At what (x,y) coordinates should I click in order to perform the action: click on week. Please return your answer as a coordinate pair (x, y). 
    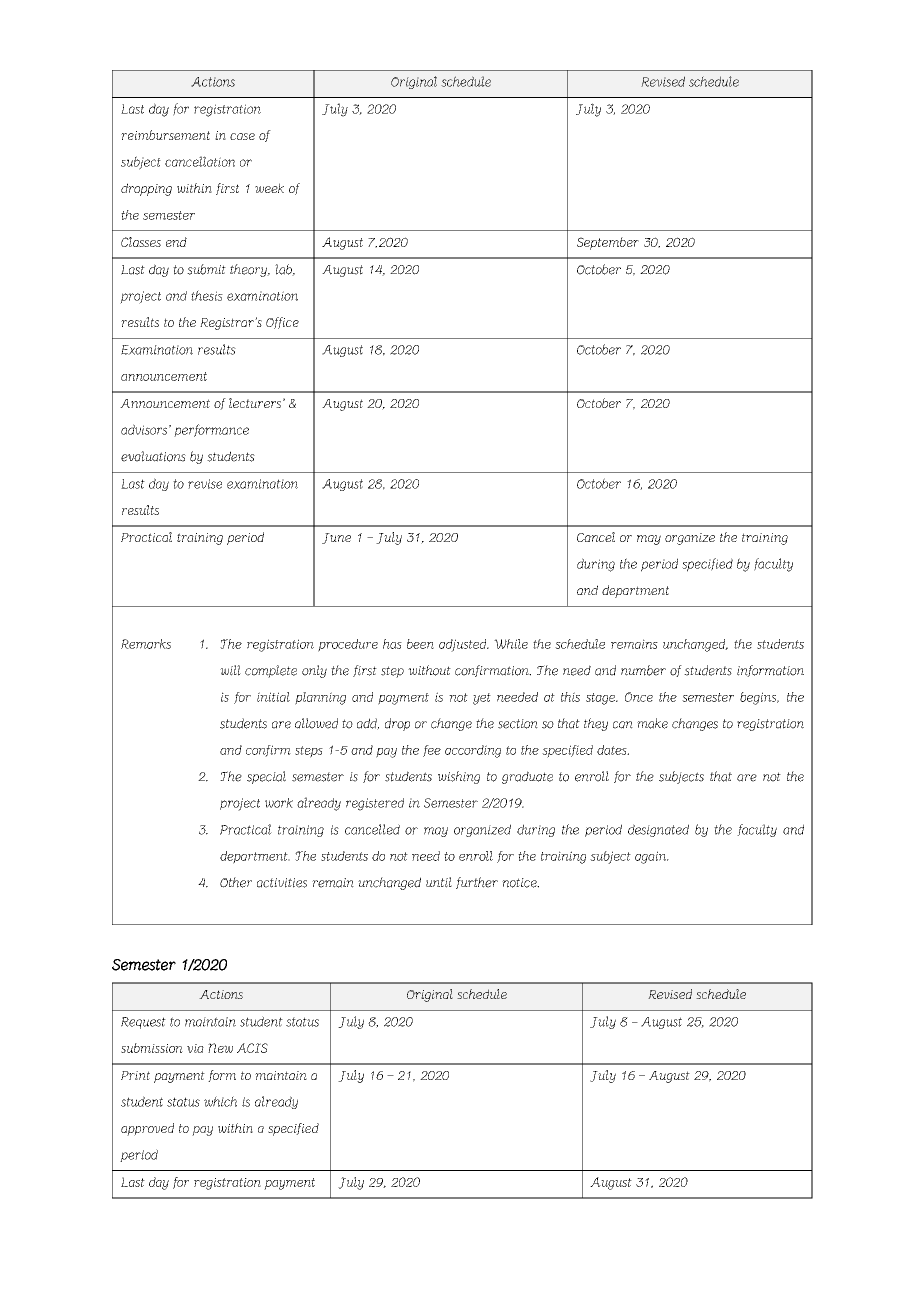
    Looking at the image, I should click on (269, 188).
